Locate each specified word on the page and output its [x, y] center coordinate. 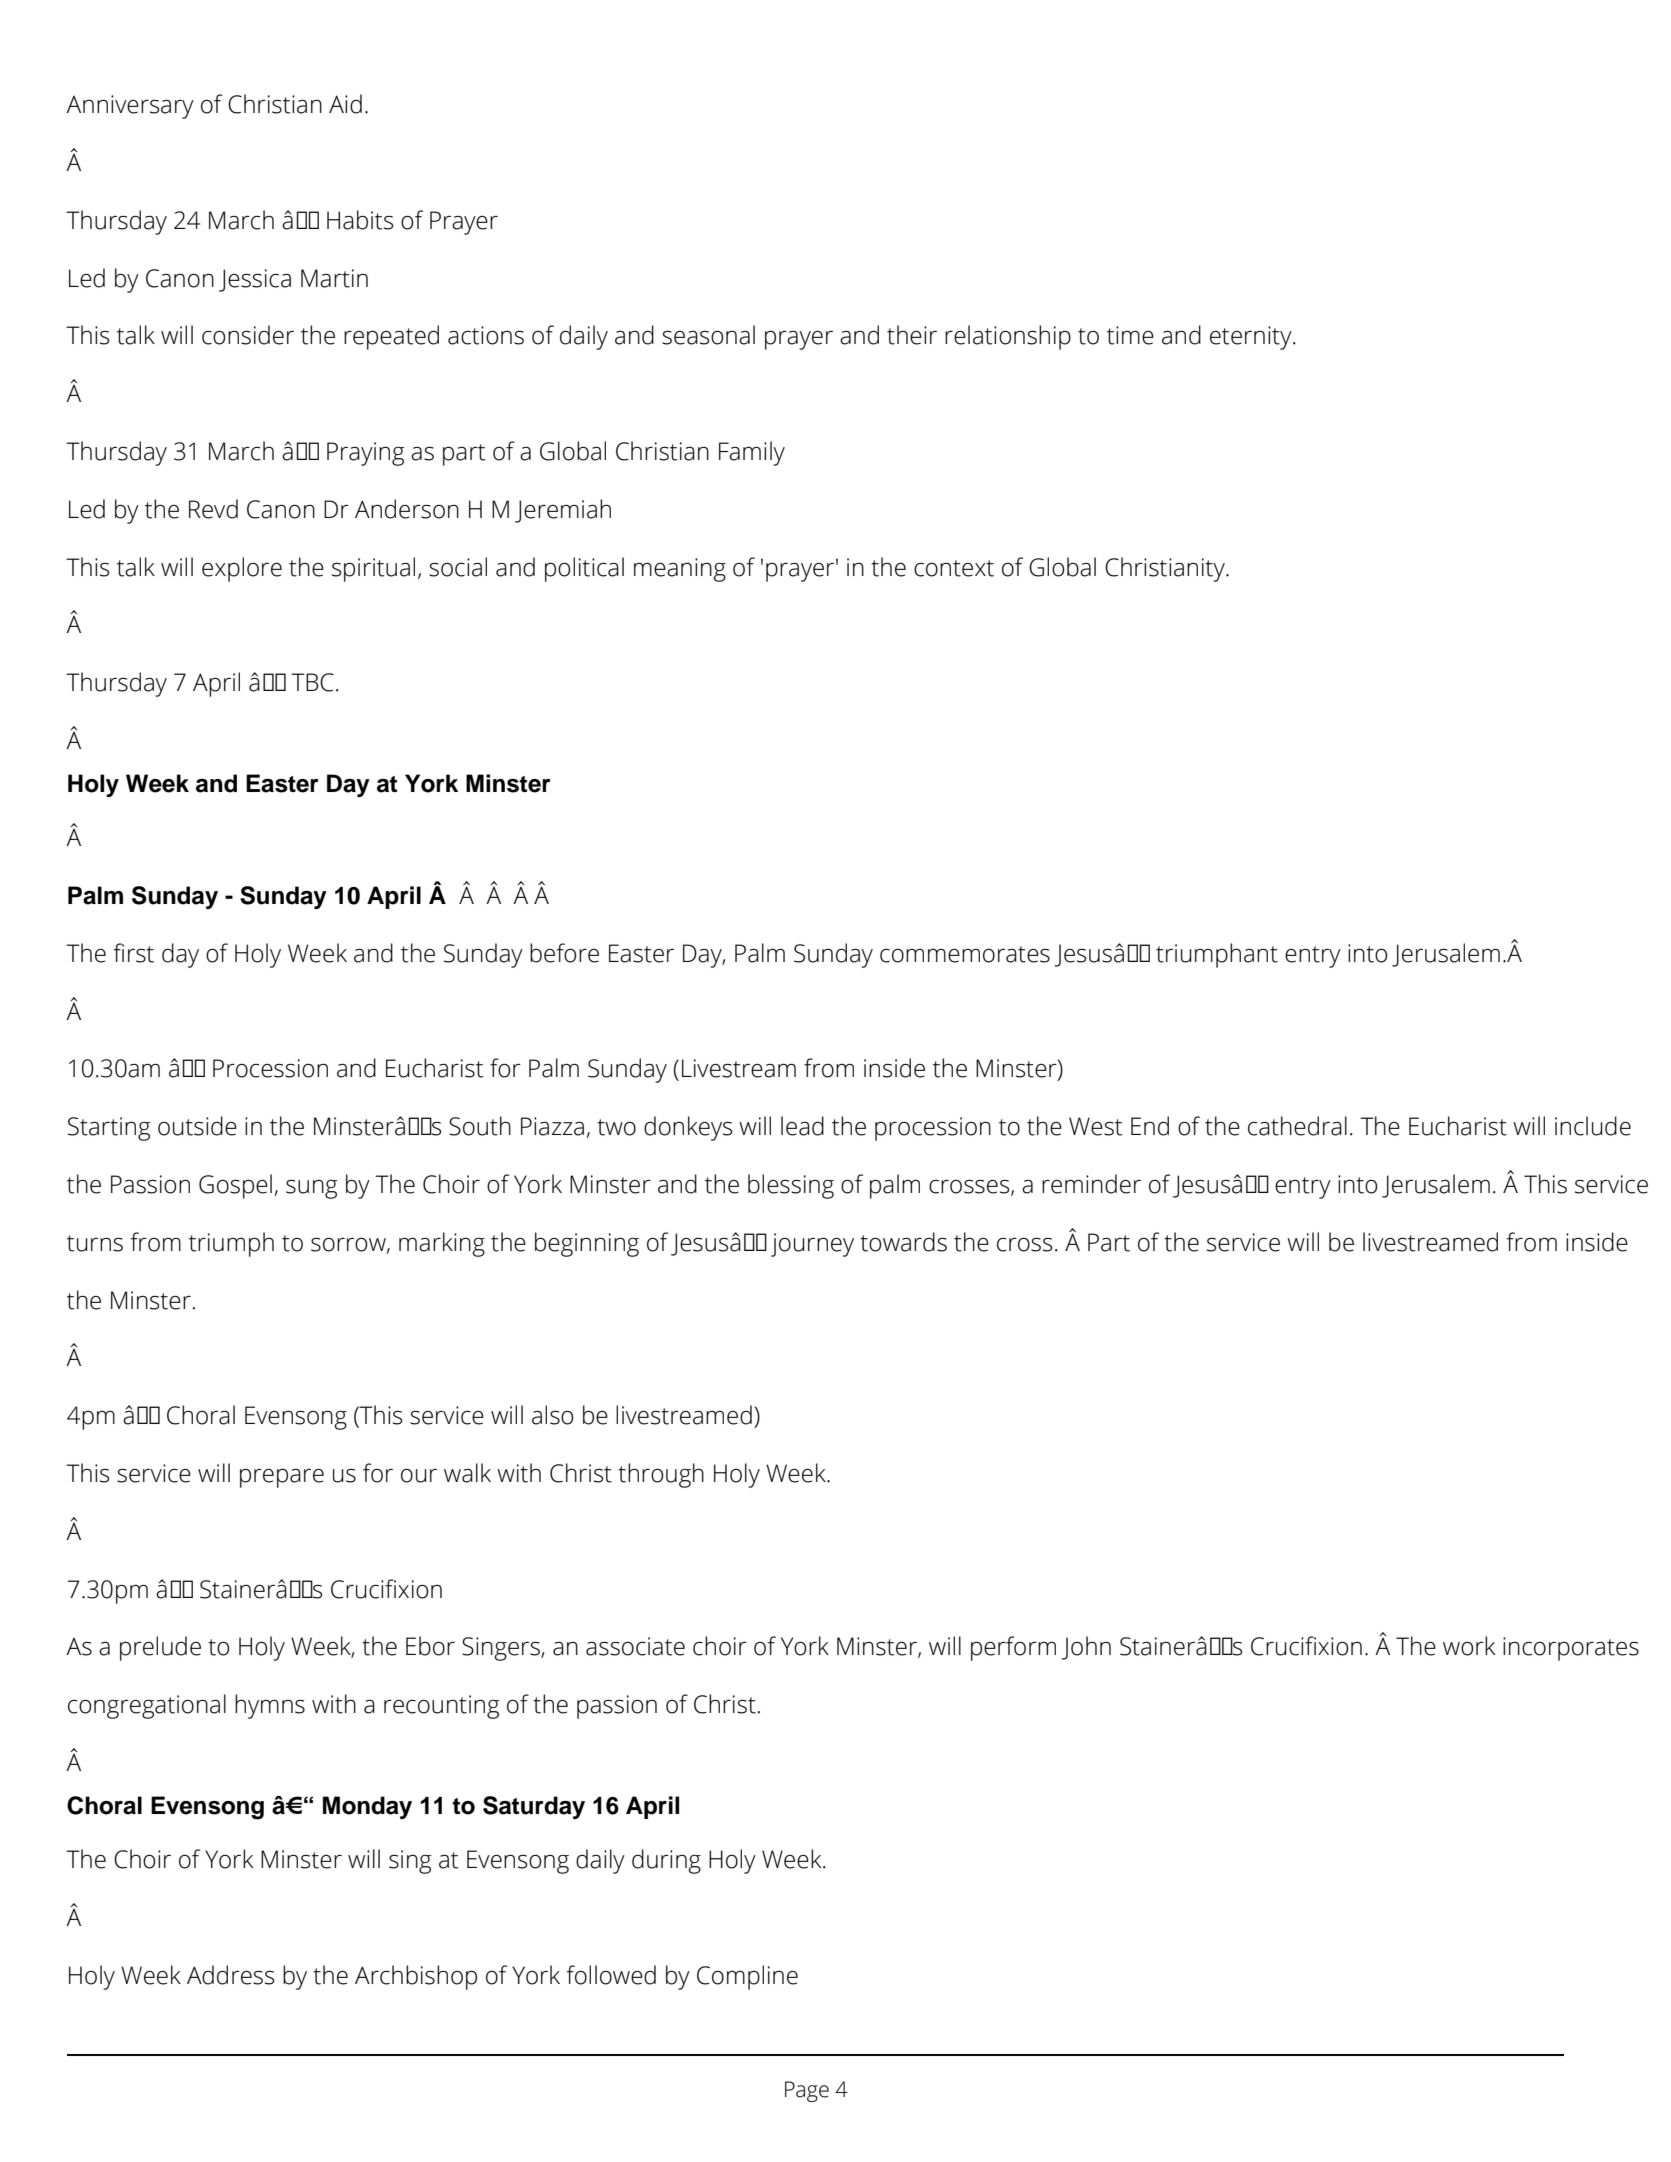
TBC [312, 682]
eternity [1252, 338]
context [954, 568]
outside [197, 1126]
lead [802, 1126]
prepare [282, 1478]
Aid [345, 104]
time [1130, 335]
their [912, 335]
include [1593, 1126]
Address [230, 1975]
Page [807, 2091]
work [1469, 1646]
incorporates [1571, 1649]
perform [1013, 1648]
